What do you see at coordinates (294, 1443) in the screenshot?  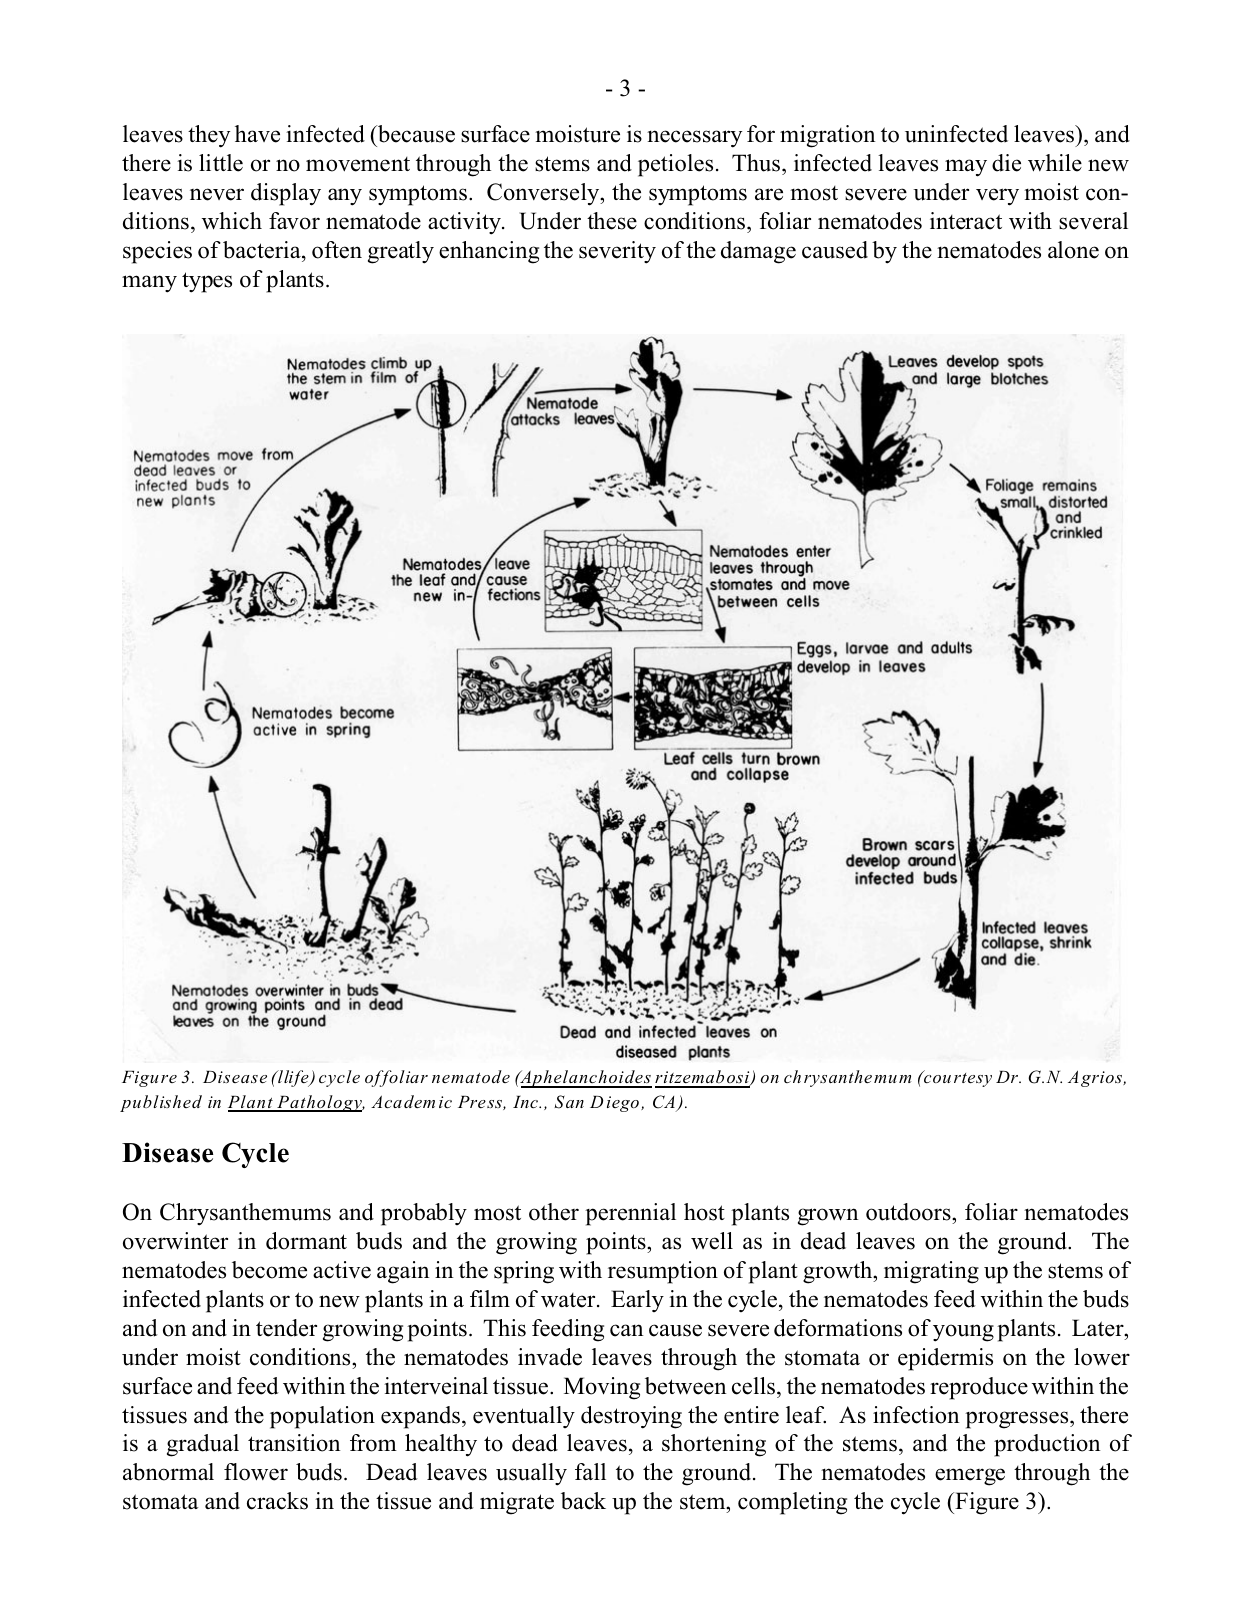 I see `transition` at bounding box center [294, 1443].
